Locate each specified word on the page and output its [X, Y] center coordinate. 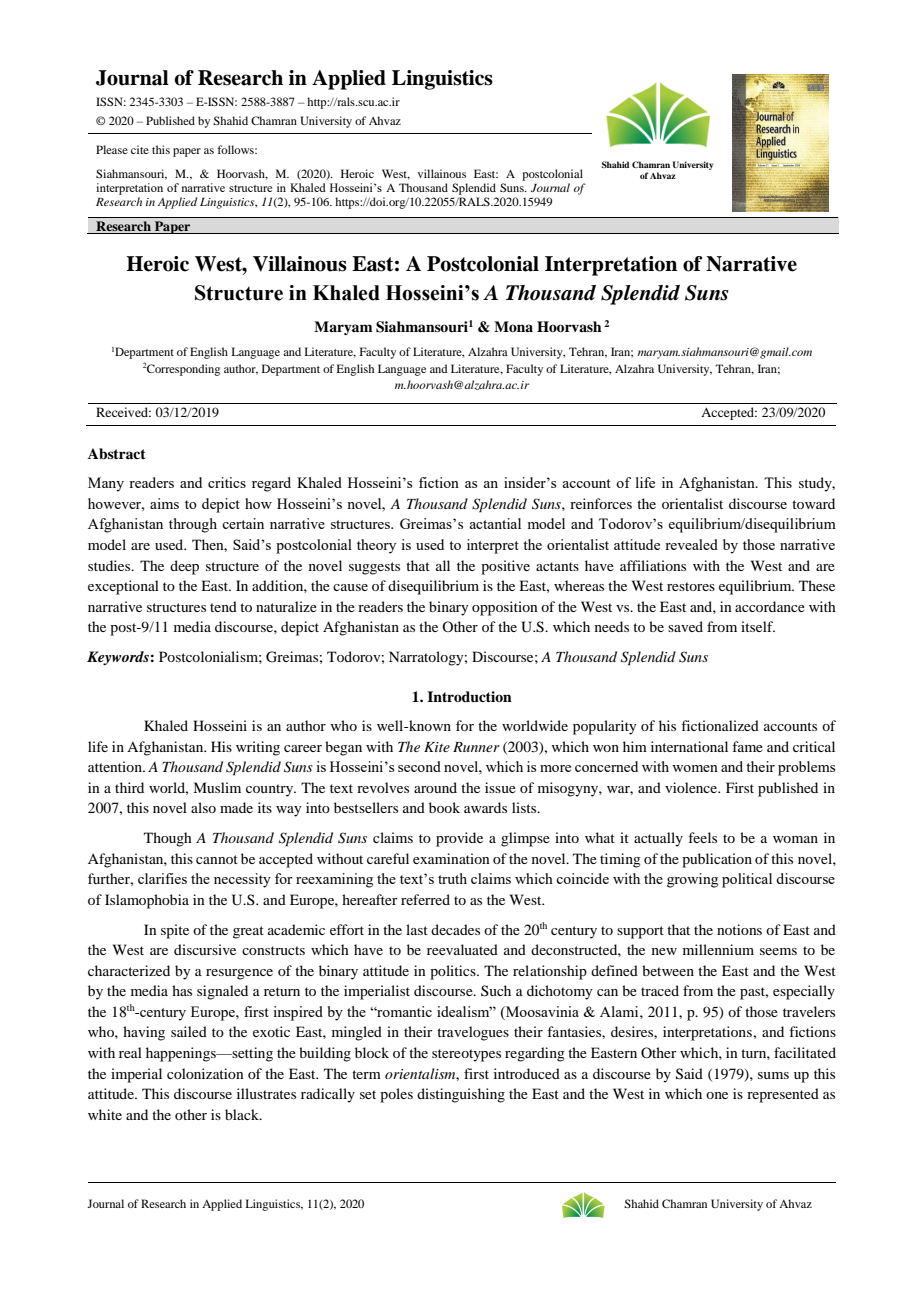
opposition [505, 608]
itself [758, 626]
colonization [205, 1073]
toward [813, 503]
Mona [513, 326]
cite [140, 149]
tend [223, 606]
